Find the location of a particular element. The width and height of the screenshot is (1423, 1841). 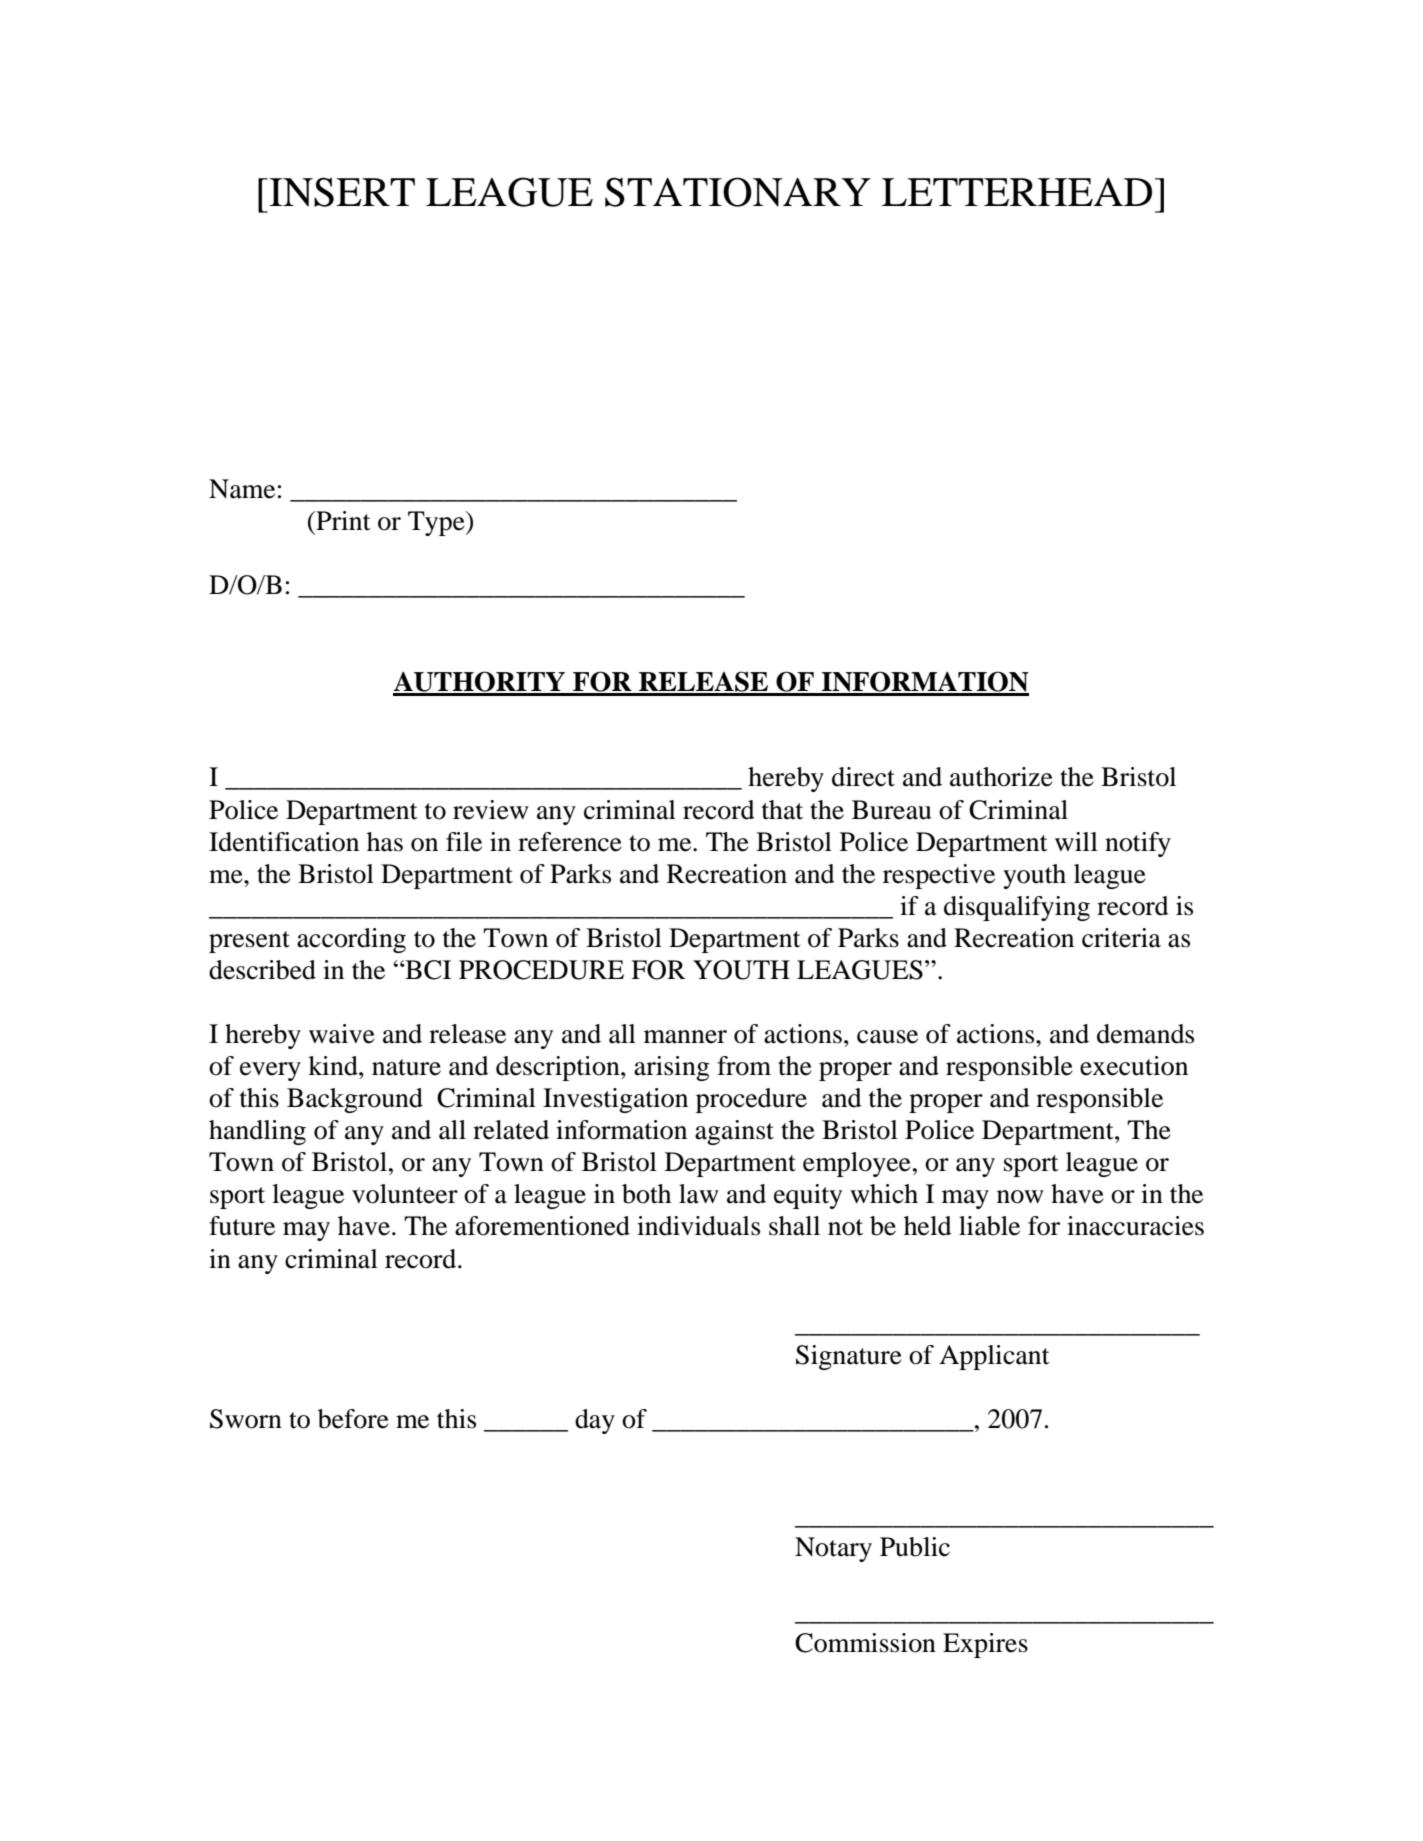

STATIONARY is located at coordinates (738, 192).
